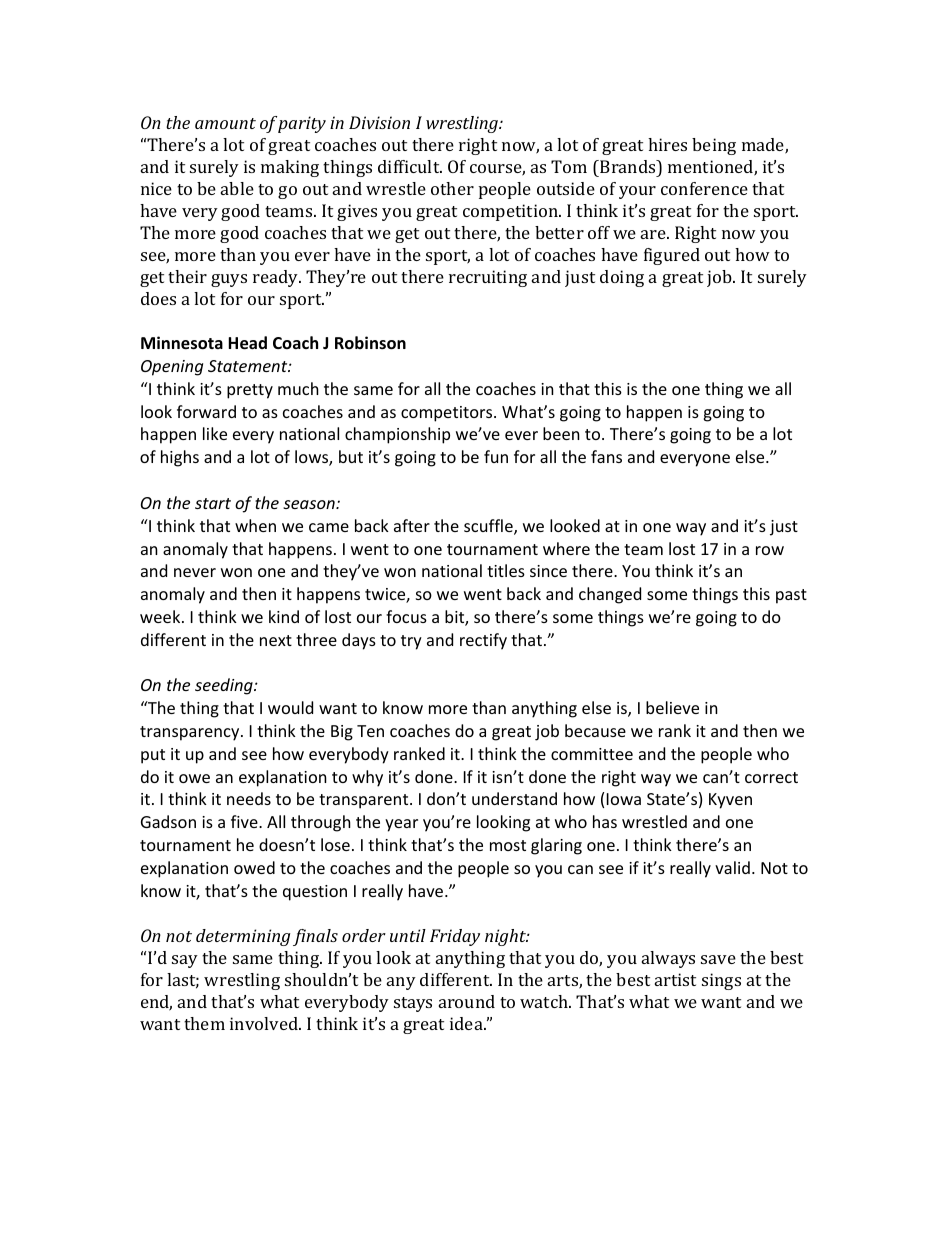 Image resolution: width=952 pixels, height=1233 pixels. Describe the element at coordinates (622, 278) in the screenshot. I see `doing` at that location.
